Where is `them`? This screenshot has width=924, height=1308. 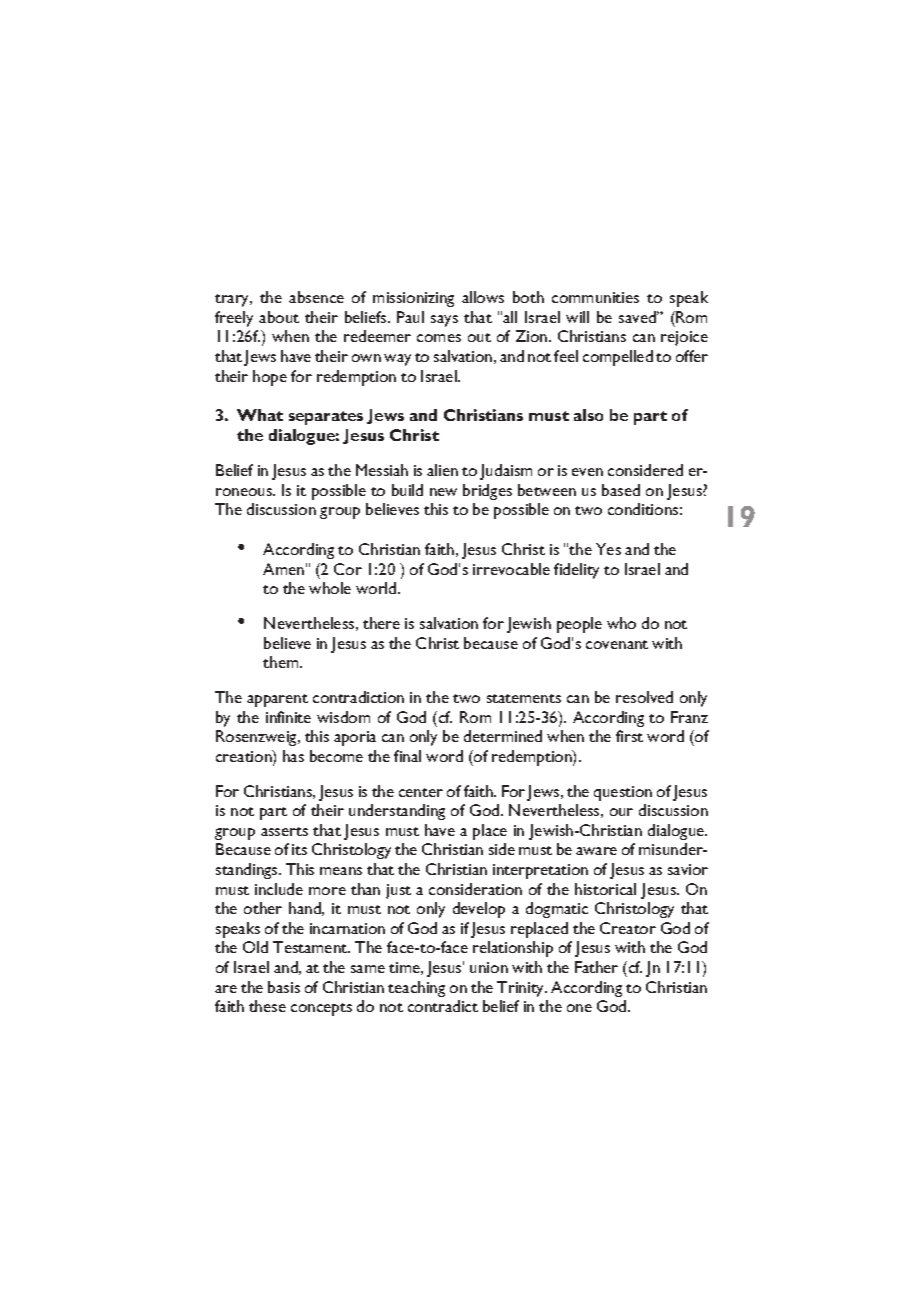 them is located at coordinates (282, 662).
